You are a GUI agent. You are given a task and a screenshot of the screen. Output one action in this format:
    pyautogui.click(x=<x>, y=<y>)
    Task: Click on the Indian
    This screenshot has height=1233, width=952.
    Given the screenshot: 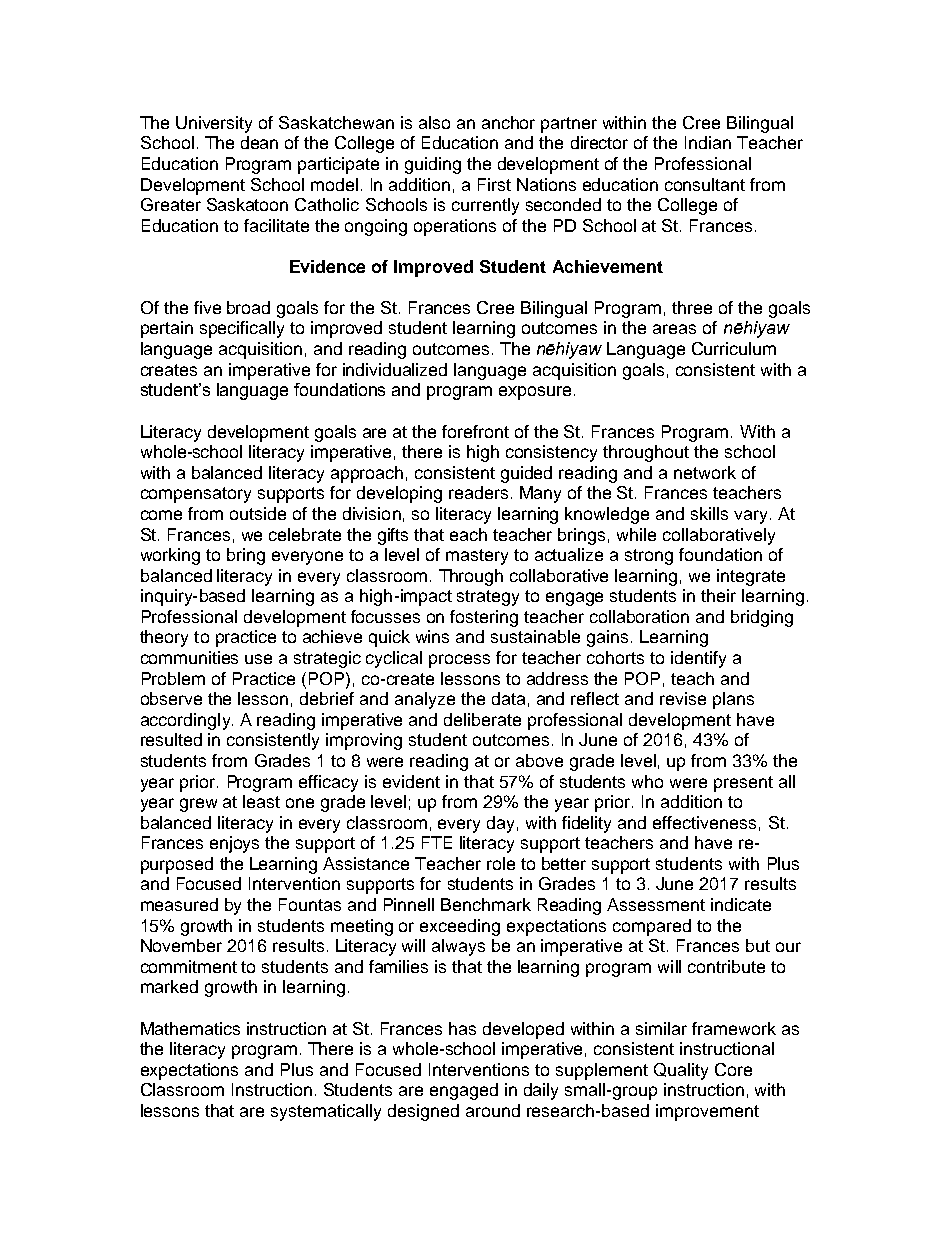 What is the action you would take?
    pyautogui.click(x=708, y=142)
